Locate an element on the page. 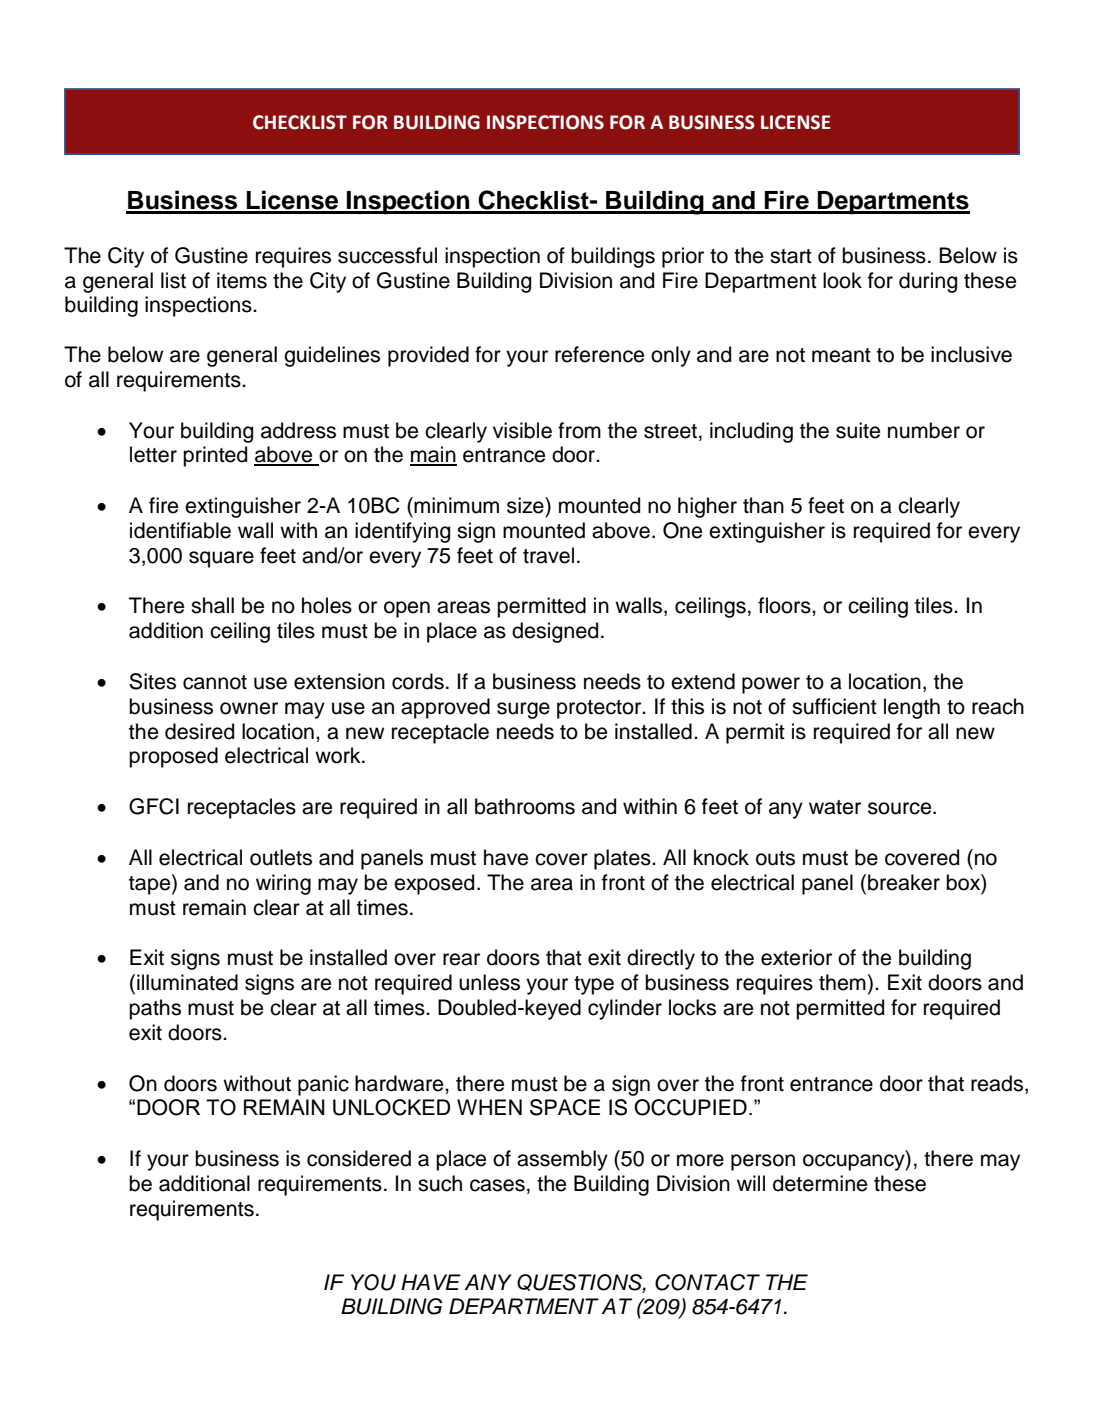  them is located at coordinates (842, 982).
